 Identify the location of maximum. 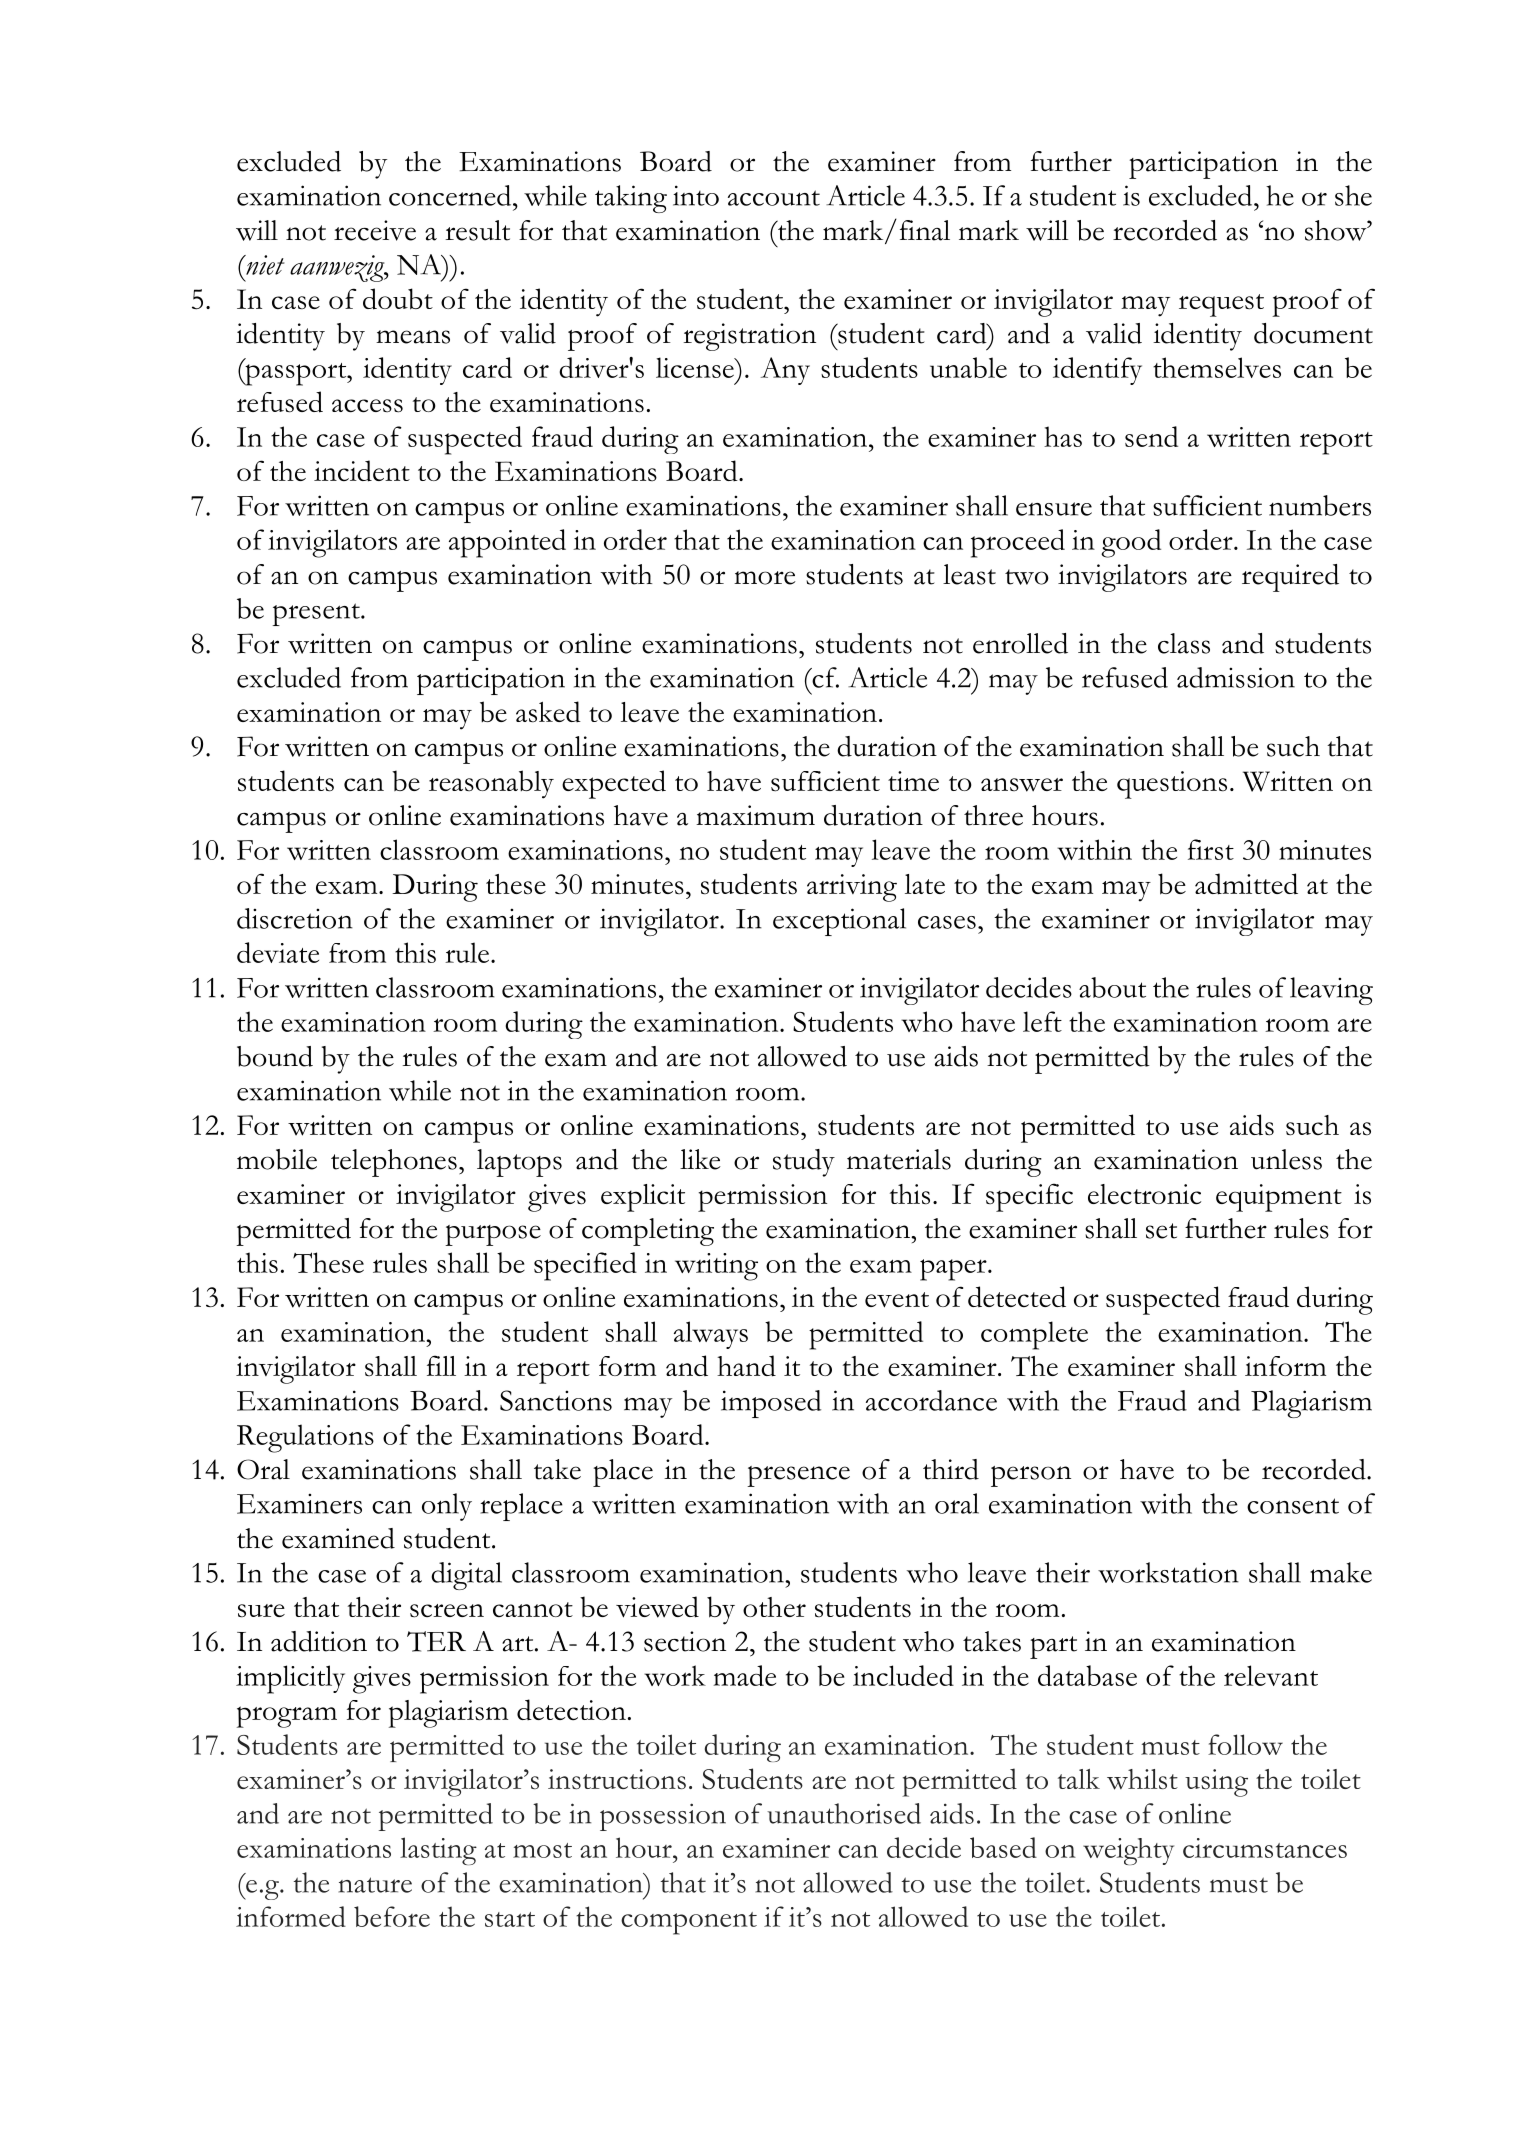
(755, 815).
